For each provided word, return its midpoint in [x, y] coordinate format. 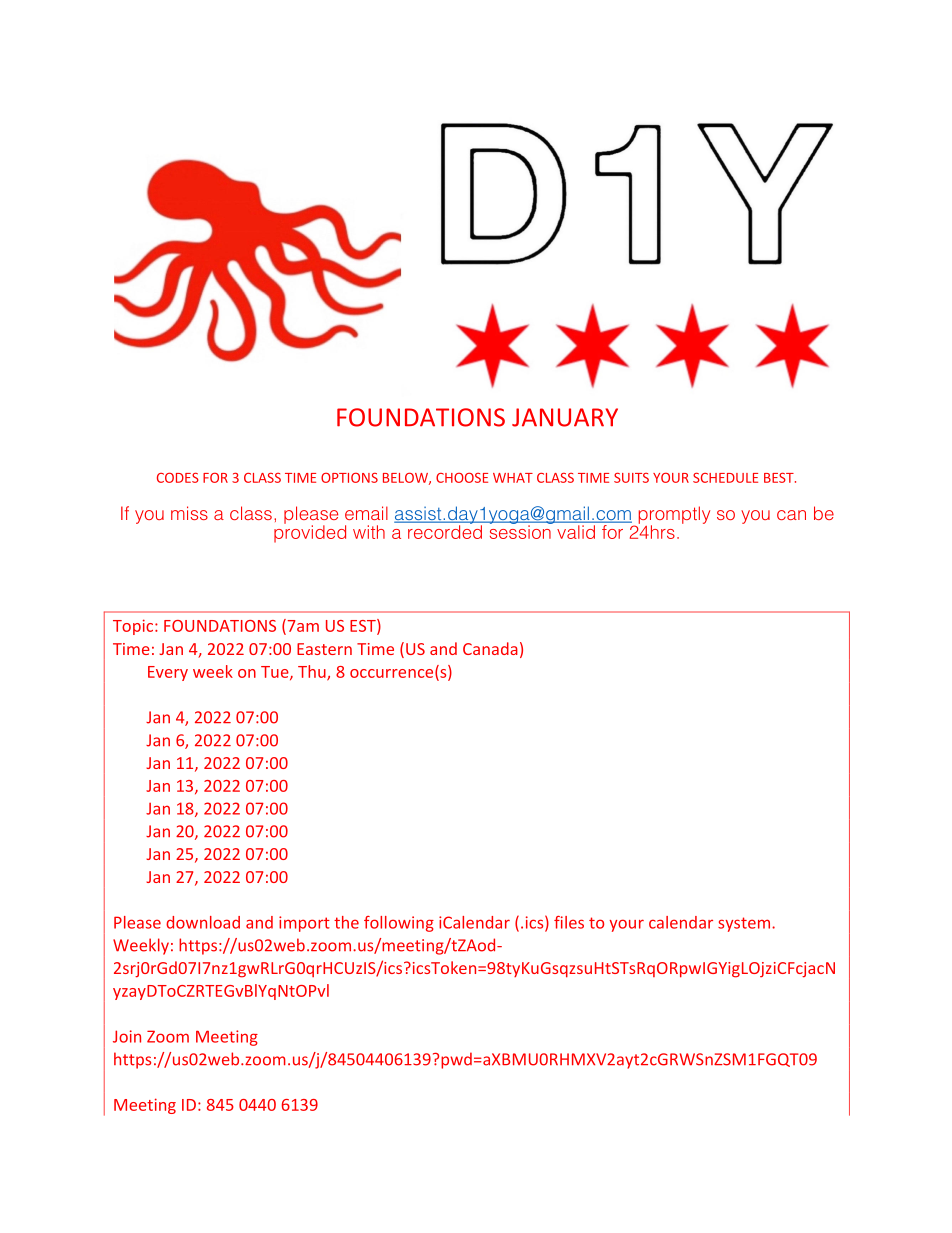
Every [168, 673]
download [203, 922]
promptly [674, 516]
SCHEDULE [725, 478]
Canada [490, 648]
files [569, 922]
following [399, 924]
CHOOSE [462, 477]
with [369, 532]
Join [127, 1036]
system [744, 924]
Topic [134, 627]
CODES [178, 477]
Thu [313, 672]
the [346, 922]
